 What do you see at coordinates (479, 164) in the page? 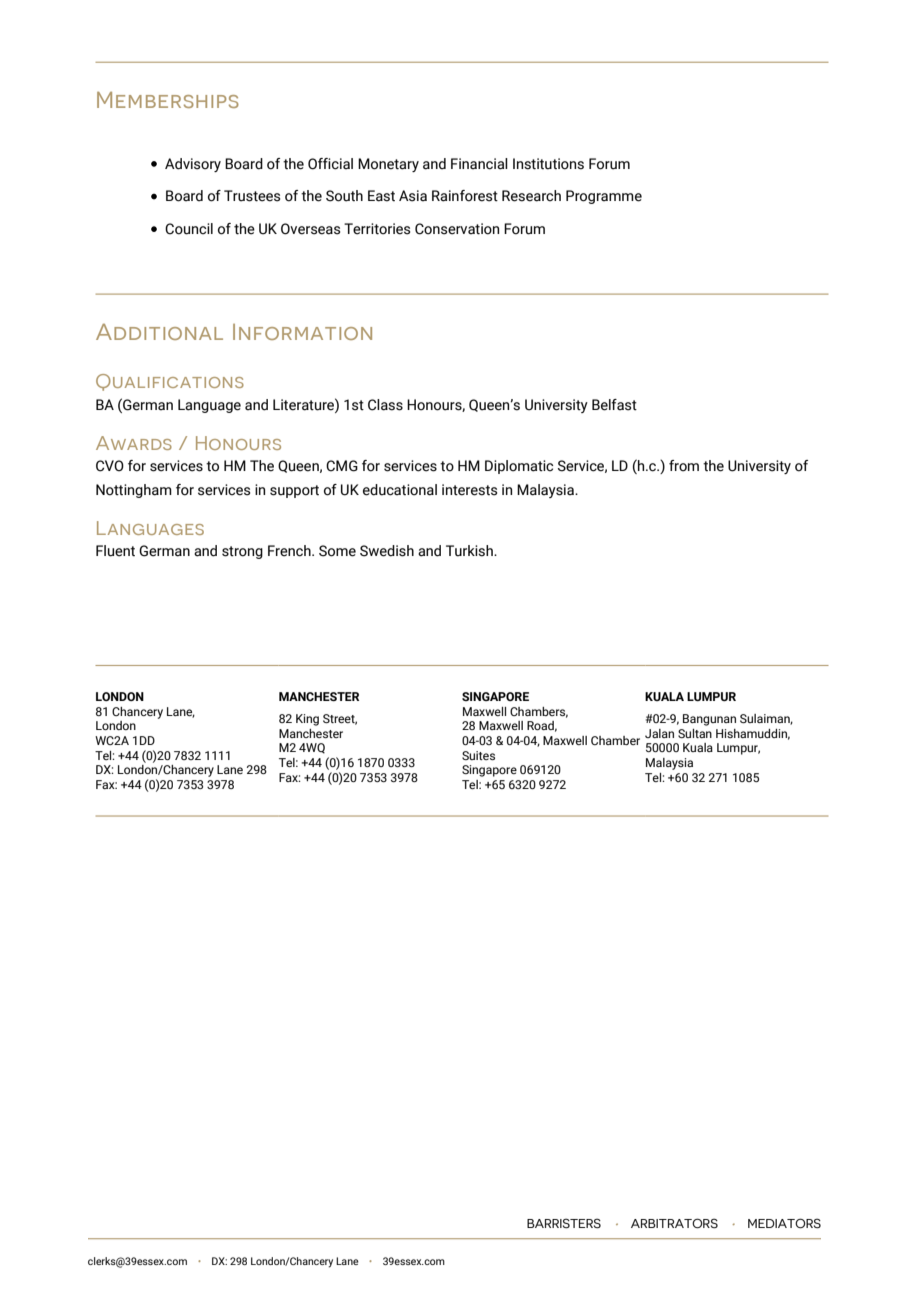
I see `Financial` at bounding box center [479, 164].
